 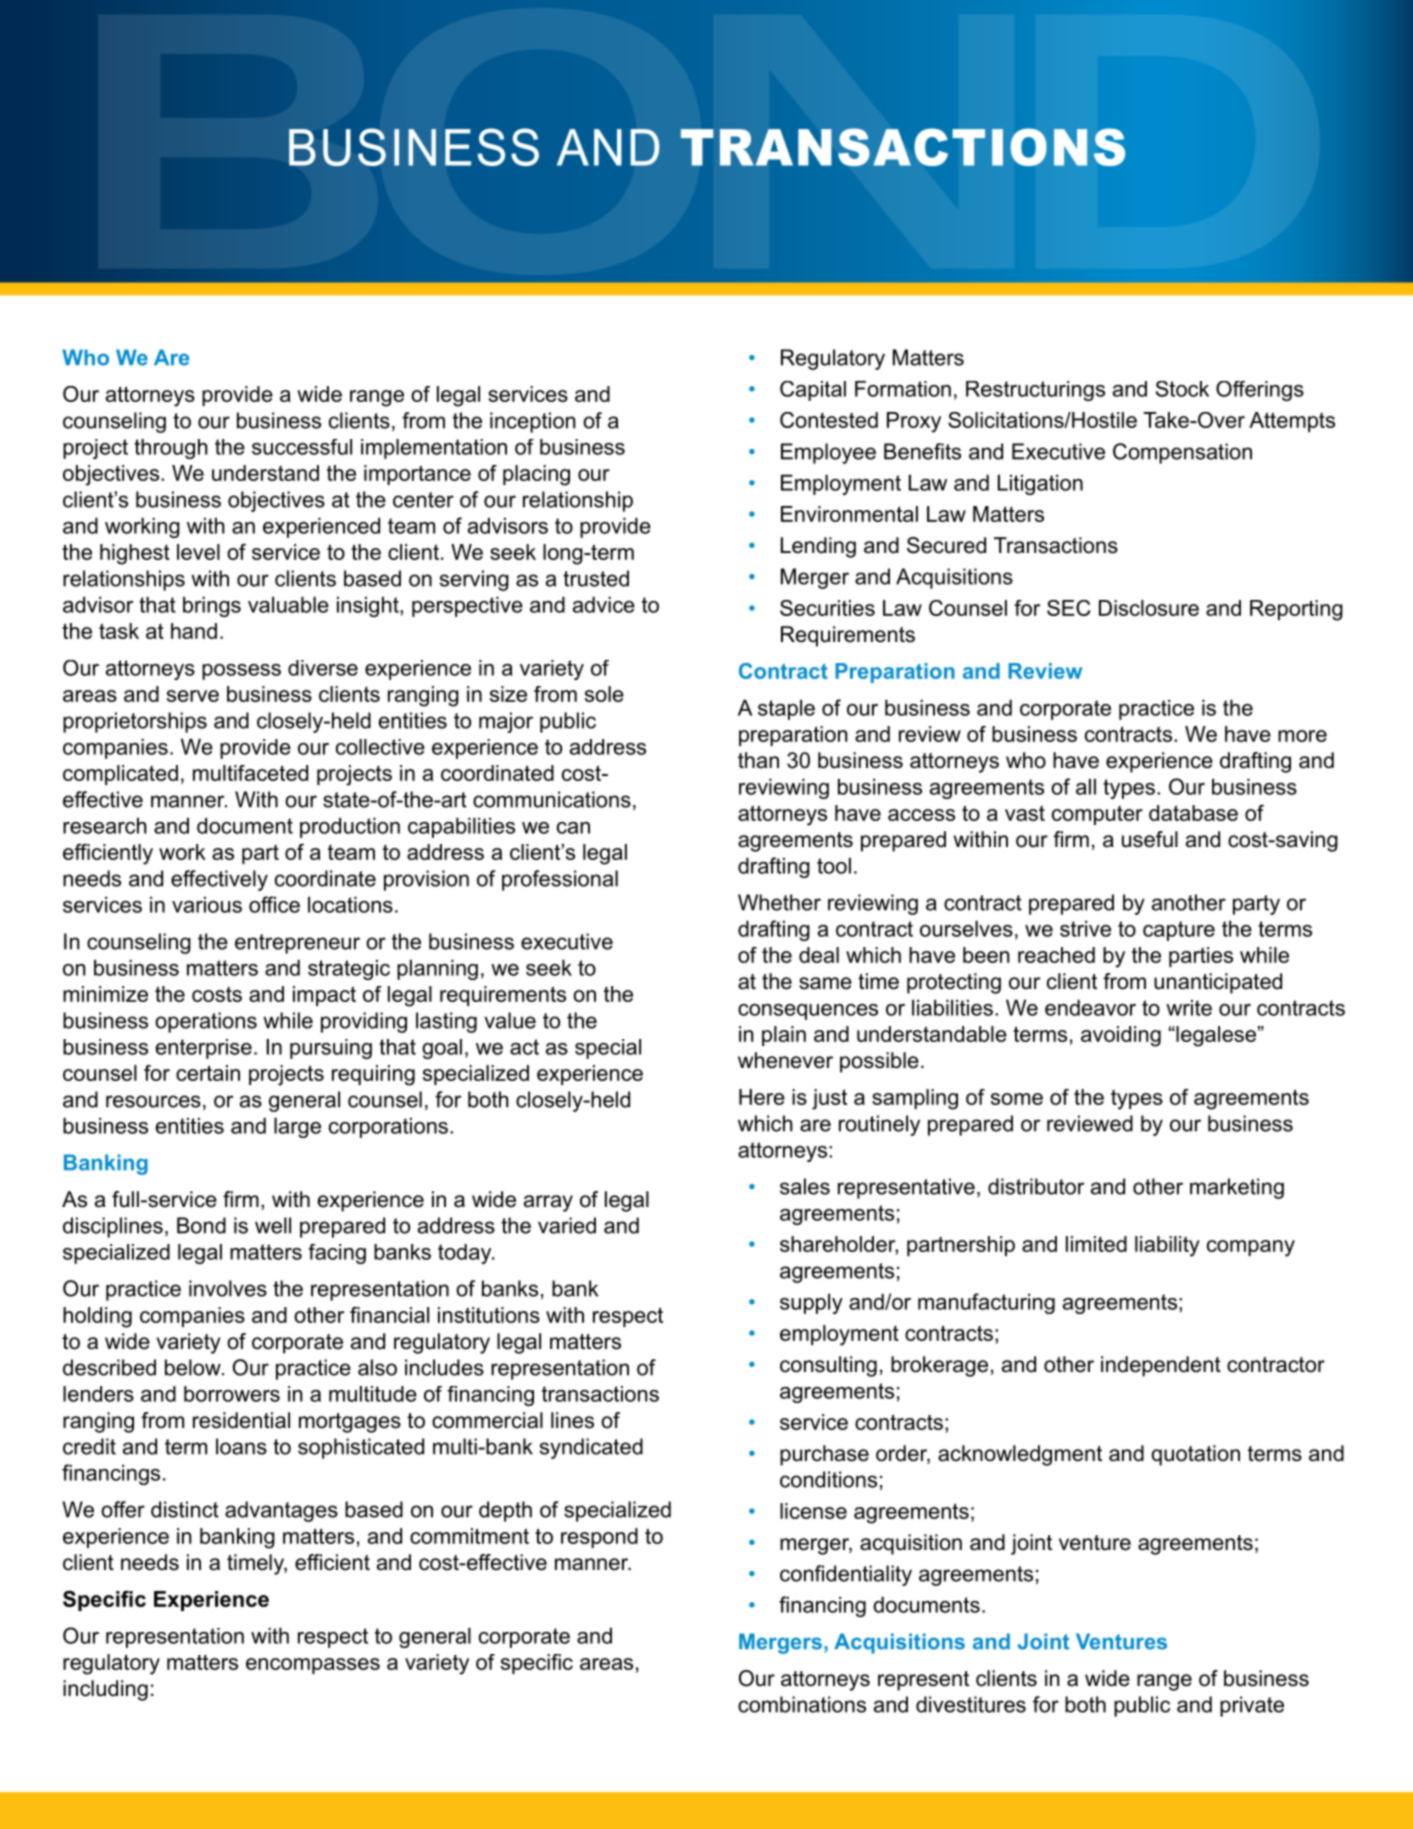 What do you see at coordinates (802, 1704) in the page?
I see `combinations` at bounding box center [802, 1704].
